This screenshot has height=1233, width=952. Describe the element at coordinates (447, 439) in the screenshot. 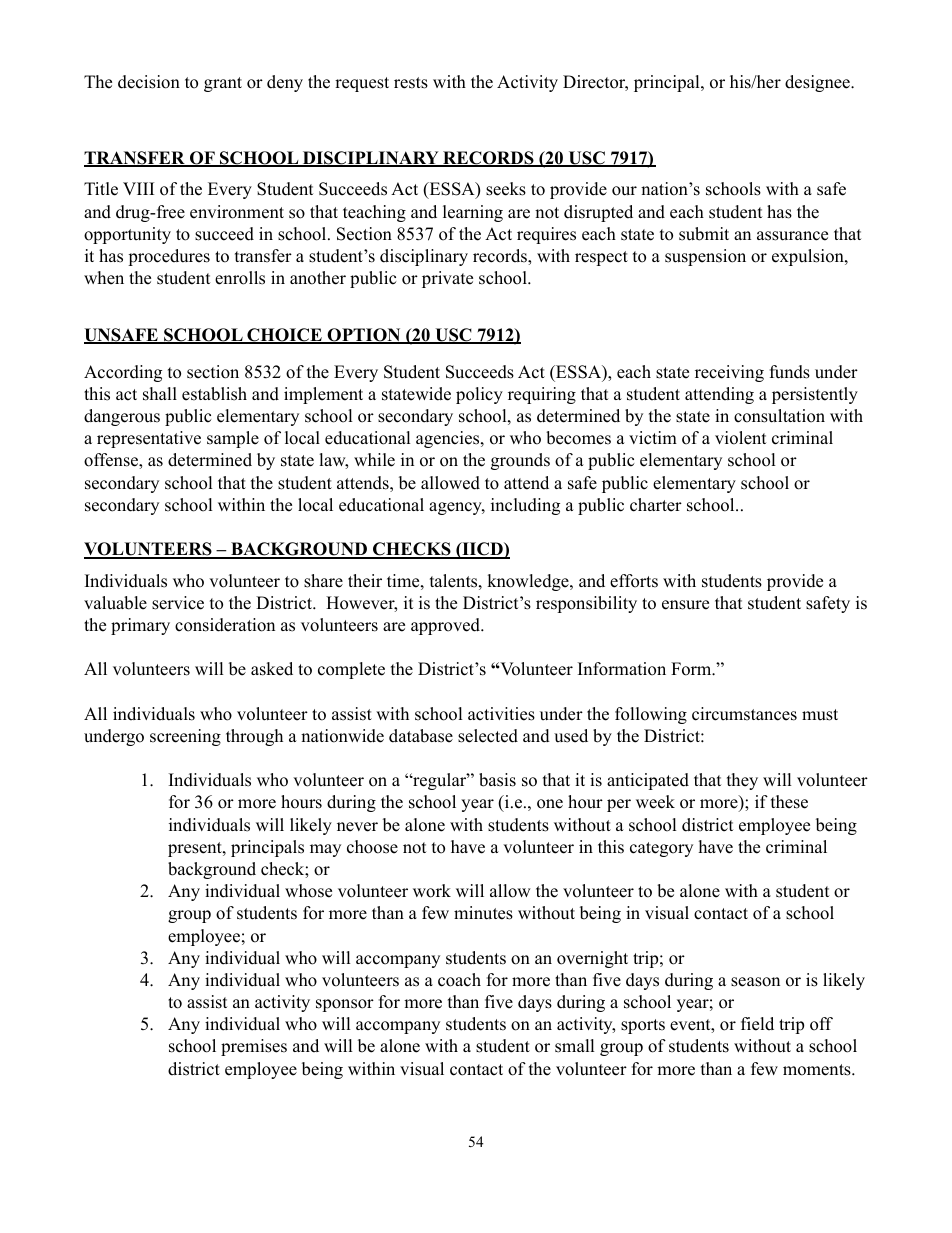

I see `agencies` at that location.
